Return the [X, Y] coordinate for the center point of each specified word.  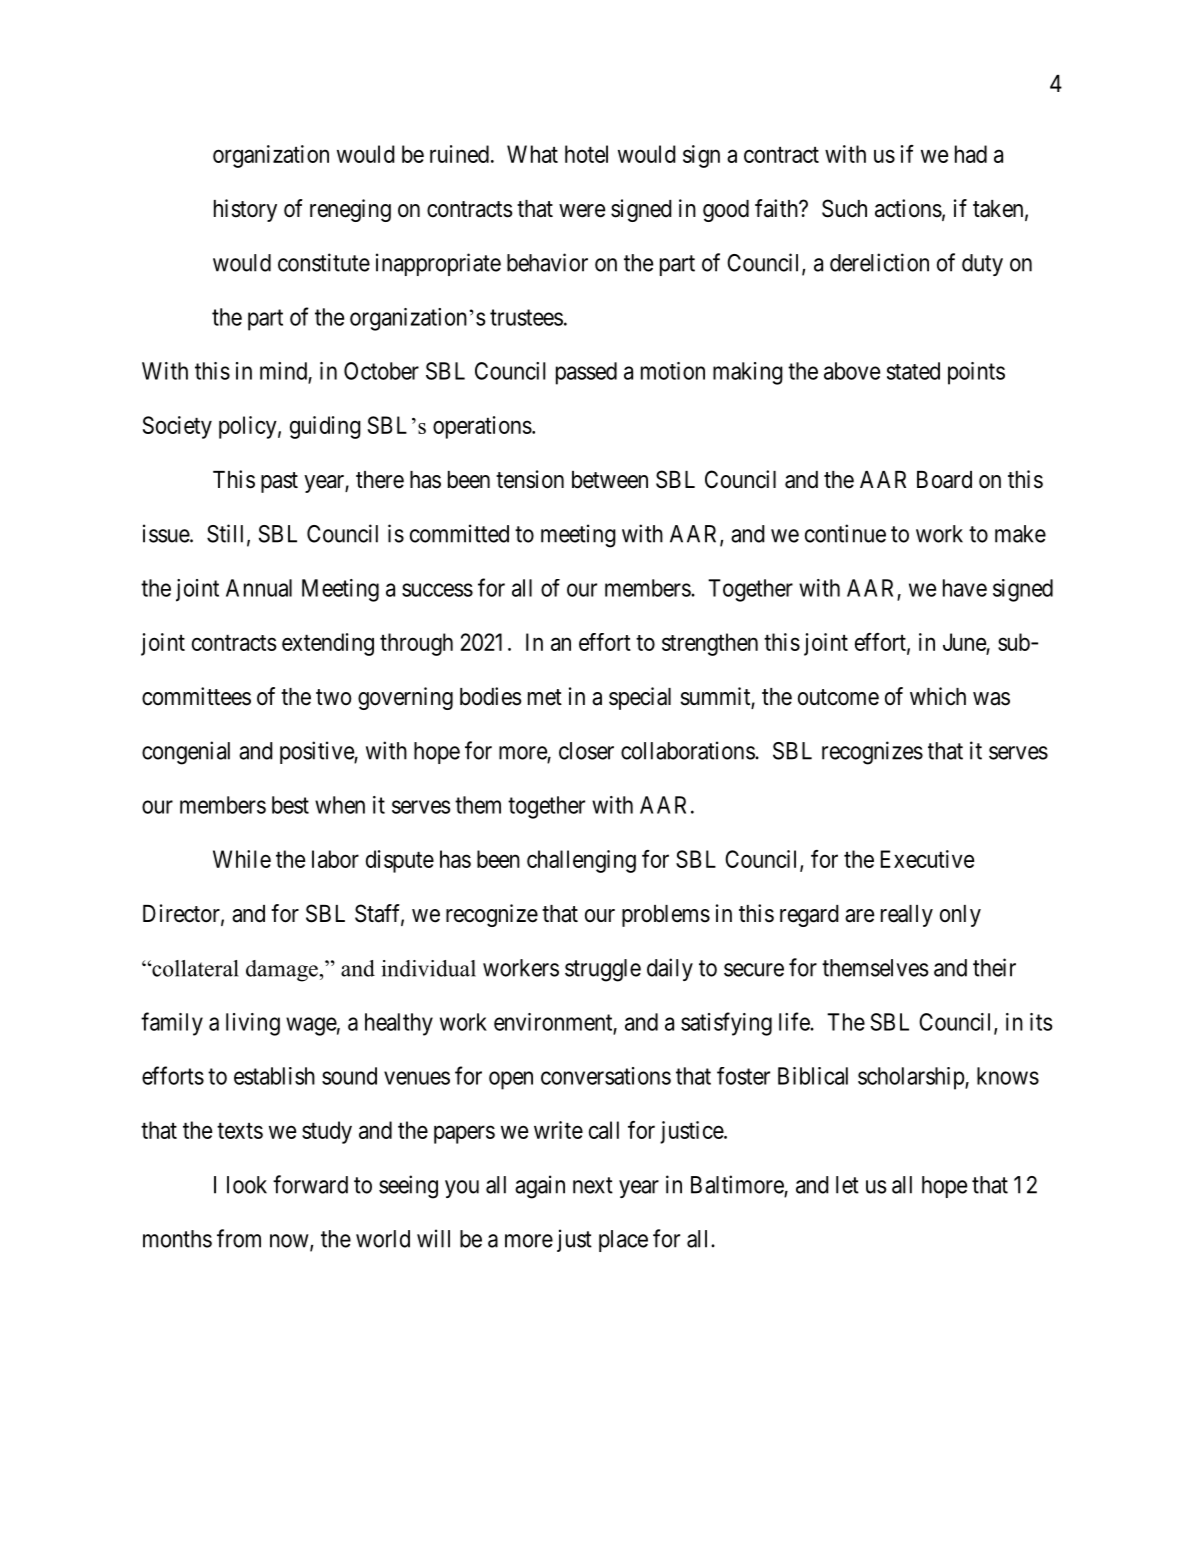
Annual [259, 588]
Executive [927, 859]
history [245, 210]
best [290, 805]
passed [586, 373]
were [582, 211]
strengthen [710, 644]
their [994, 967]
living [253, 1024]
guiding [325, 427]
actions [908, 208]
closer [586, 751]
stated [913, 371]
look [247, 1185]
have [965, 588]
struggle [603, 970]
